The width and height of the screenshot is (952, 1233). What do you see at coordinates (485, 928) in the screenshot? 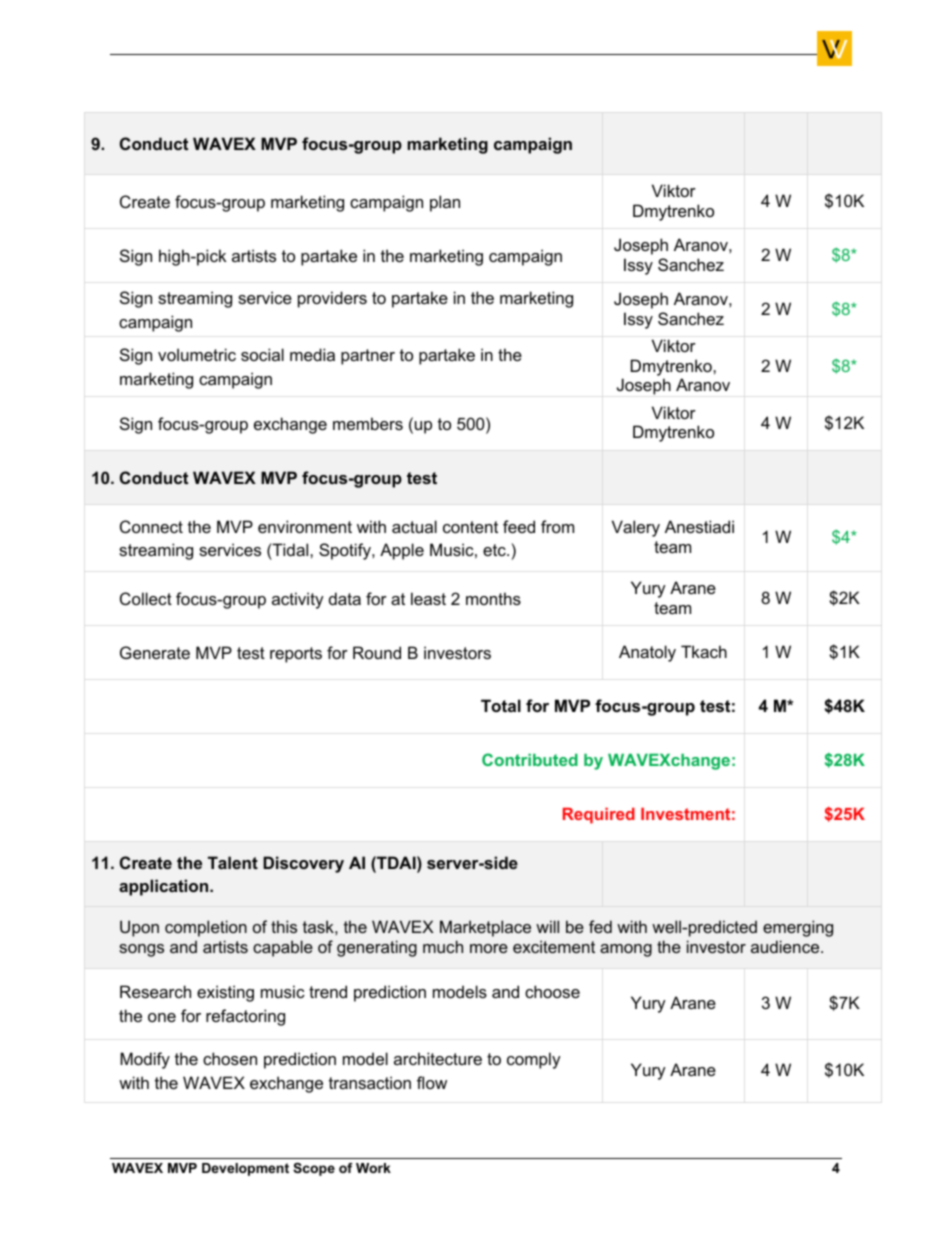
I see `Marketplace` at bounding box center [485, 928].
